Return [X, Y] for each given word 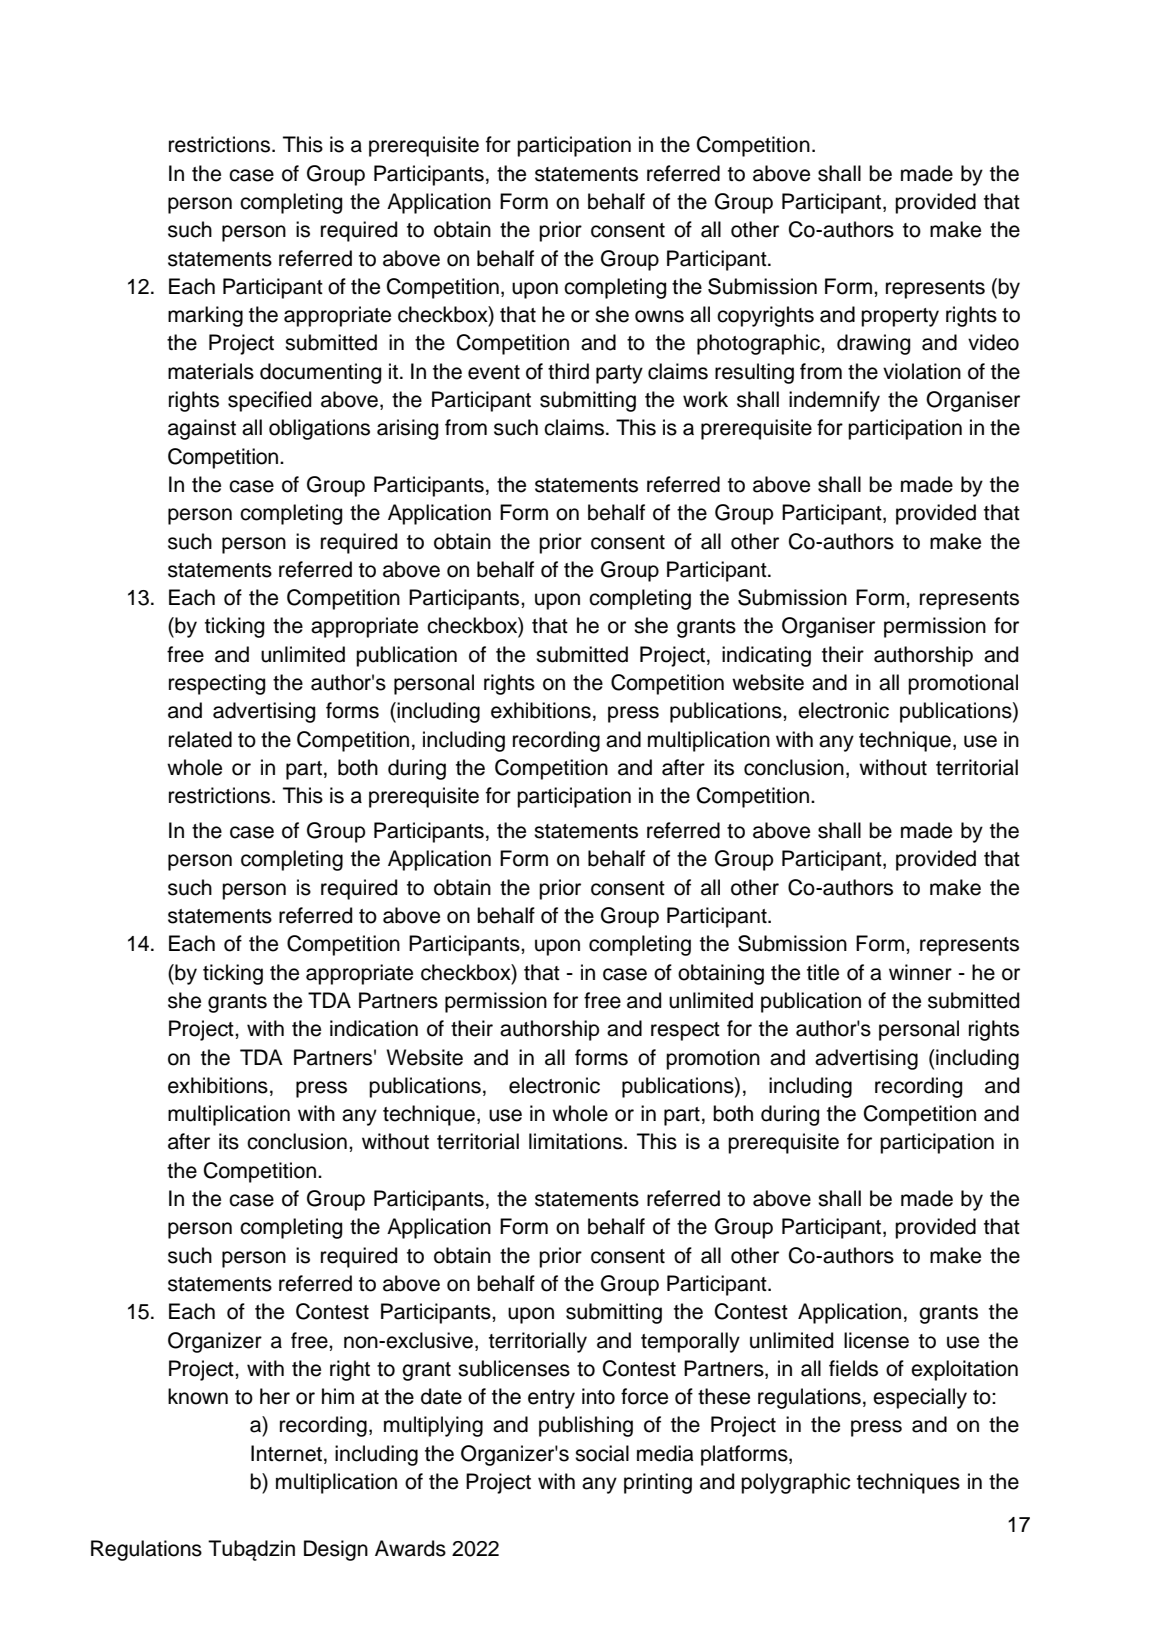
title [823, 972]
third [568, 371]
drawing [873, 344]
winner [920, 972]
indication [374, 1028]
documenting [320, 373]
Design [336, 1550]
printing [658, 1483]
